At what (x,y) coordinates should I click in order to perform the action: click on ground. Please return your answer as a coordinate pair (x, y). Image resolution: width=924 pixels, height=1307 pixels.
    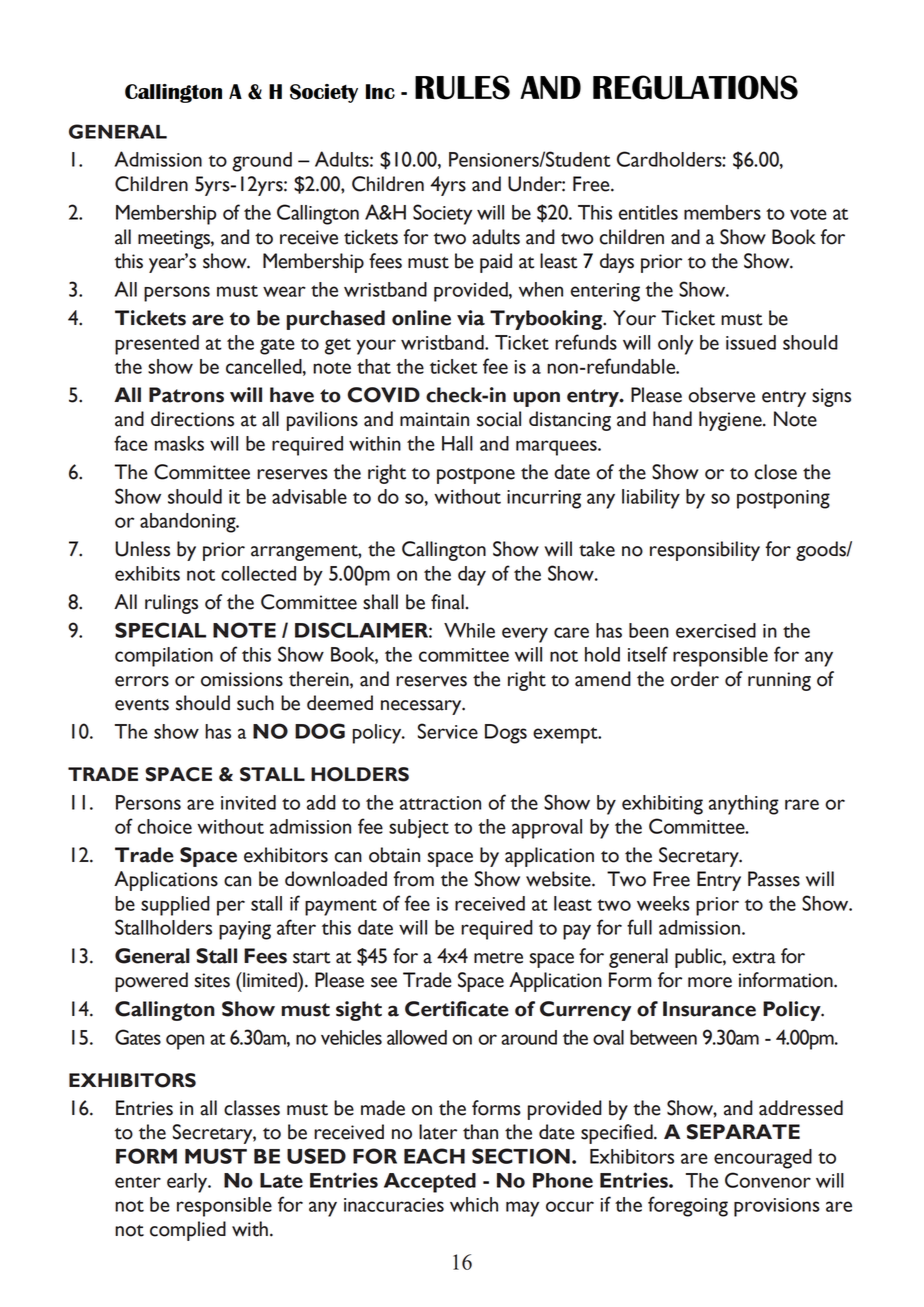
    Looking at the image, I should click on (262, 162).
